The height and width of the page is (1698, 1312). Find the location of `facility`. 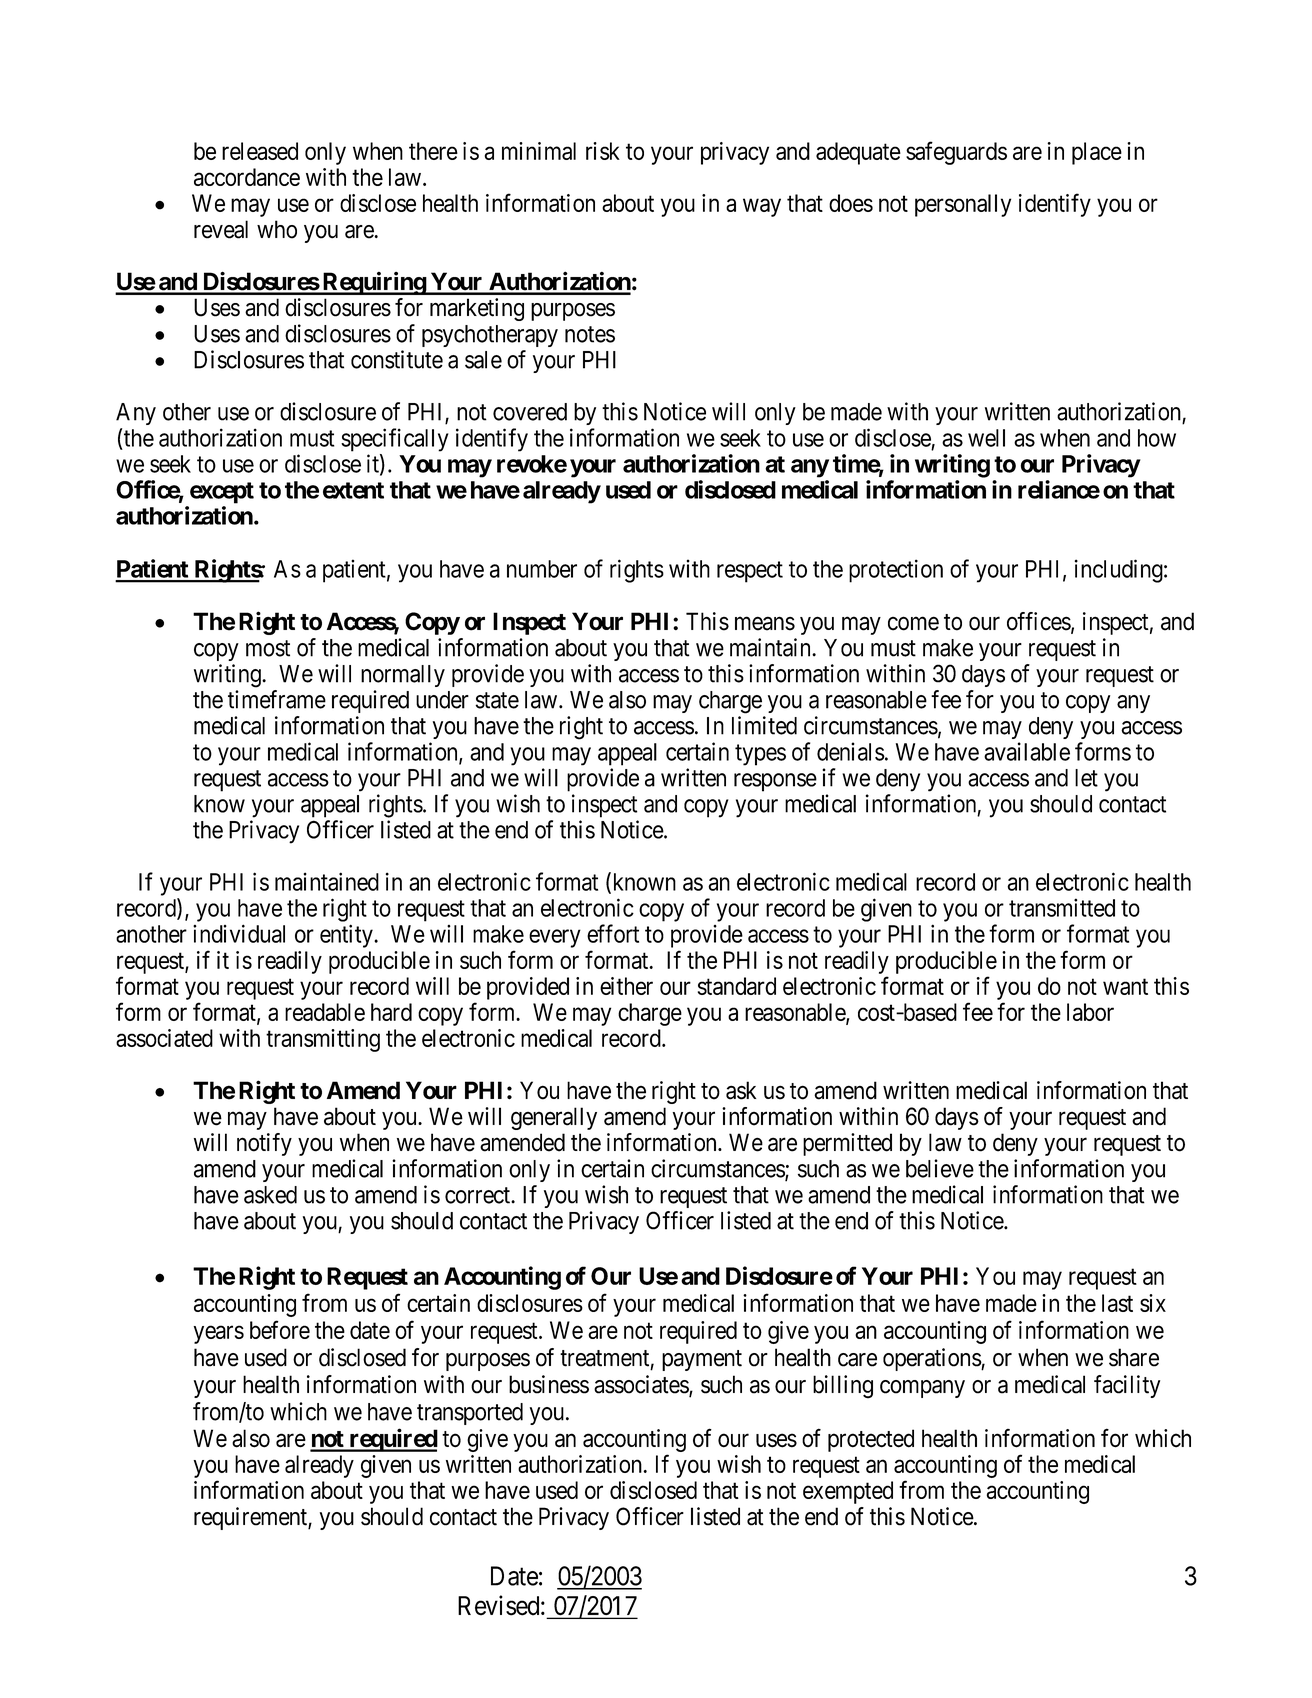

facility is located at coordinates (1127, 1386).
